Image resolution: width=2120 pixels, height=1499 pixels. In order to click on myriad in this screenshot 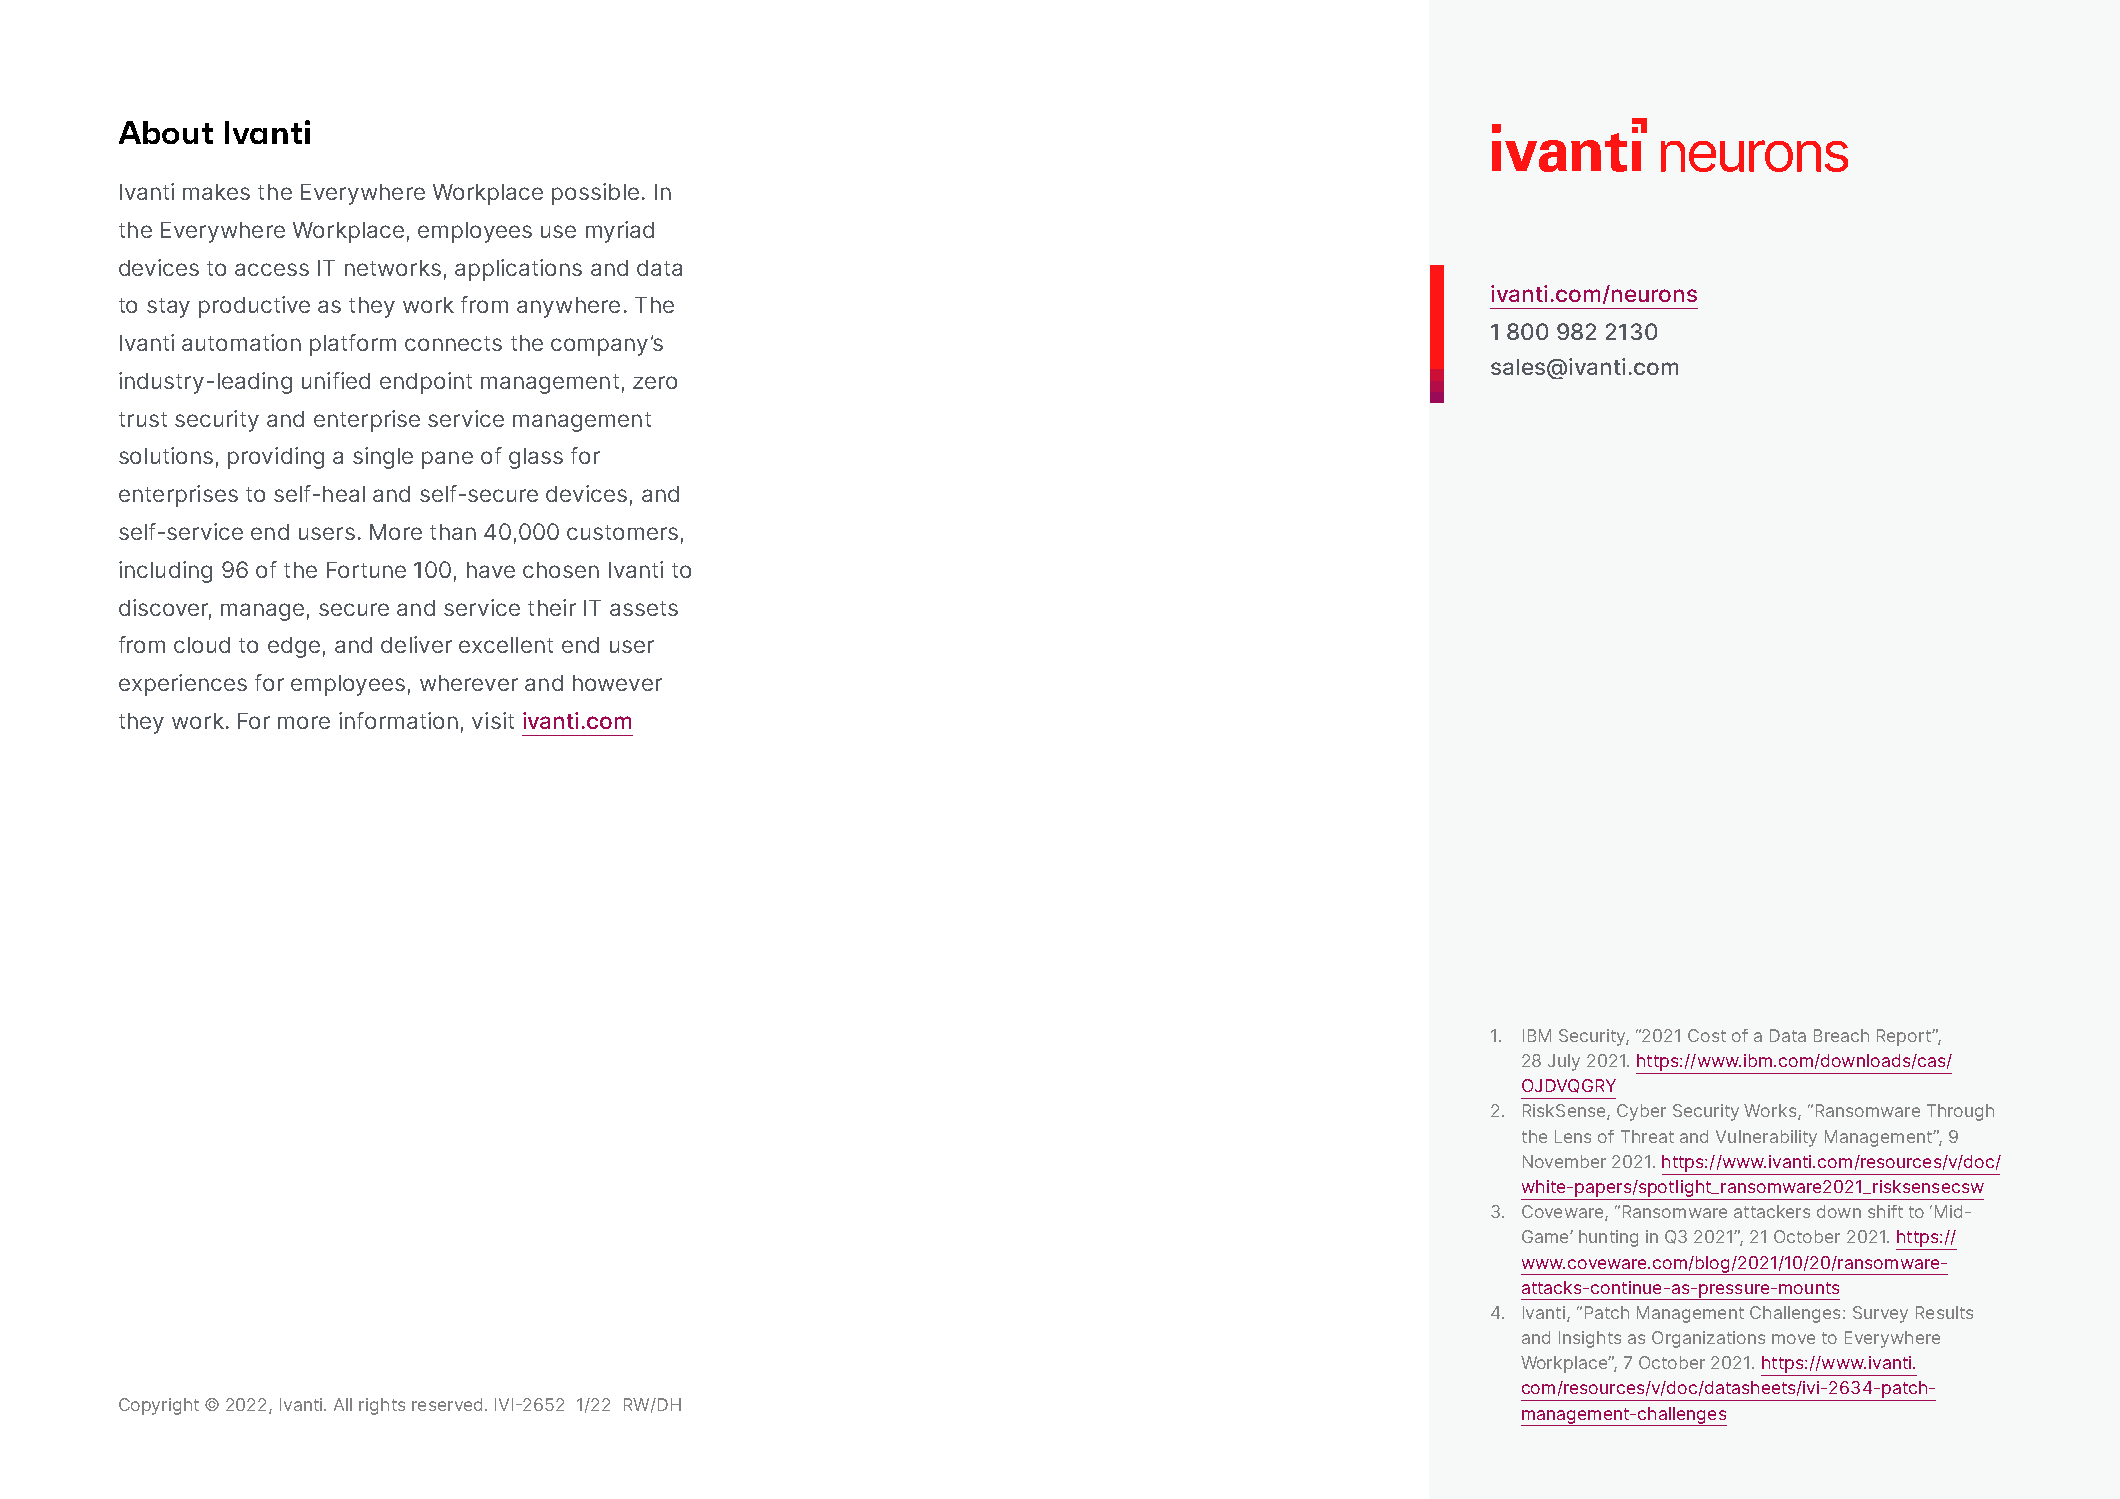, I will do `click(620, 232)`.
